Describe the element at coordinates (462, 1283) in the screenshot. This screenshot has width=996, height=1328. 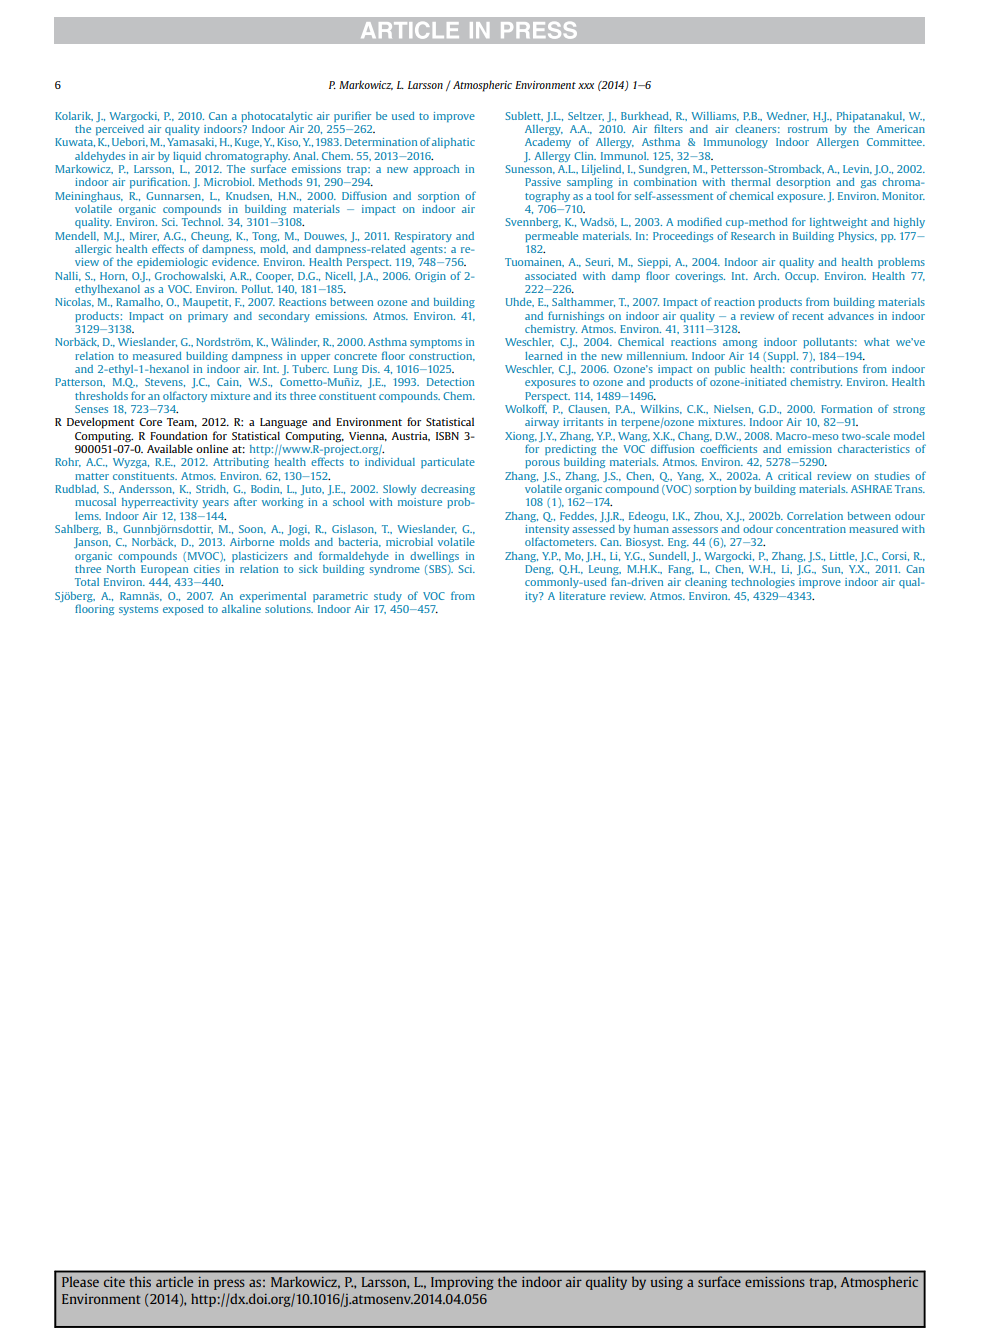
I see `Improving` at that location.
